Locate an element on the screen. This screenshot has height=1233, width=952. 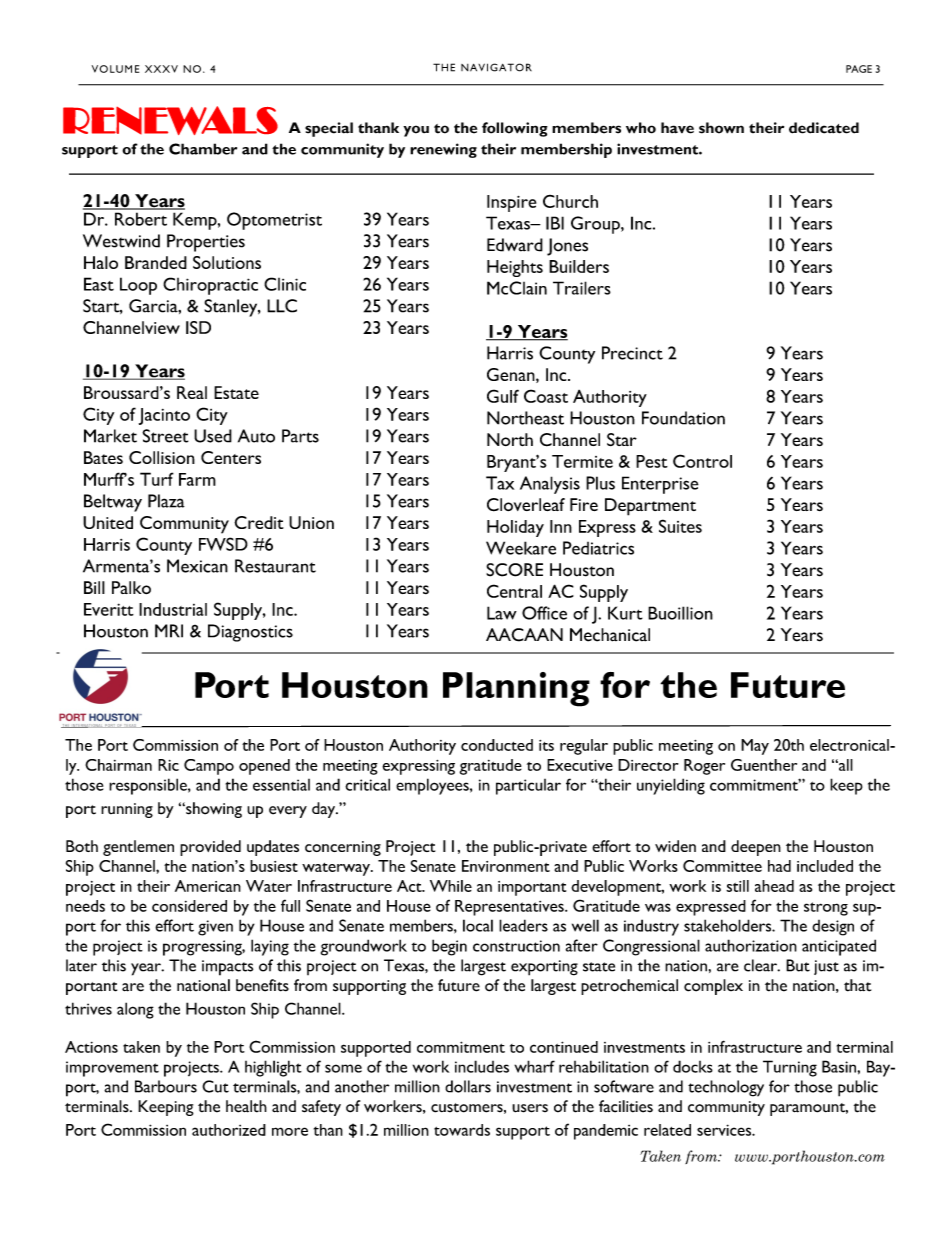
dollars is located at coordinates (468, 1086).
